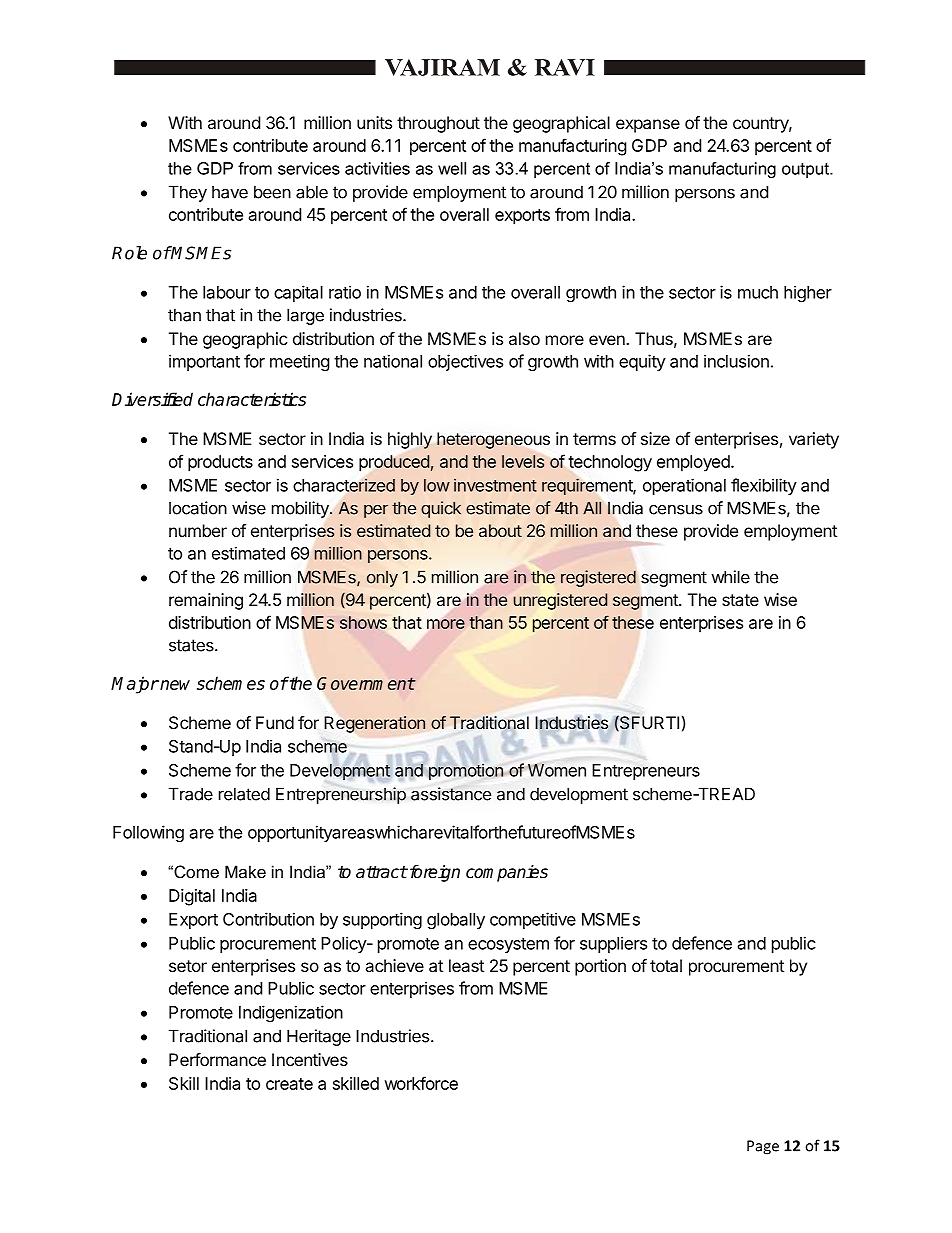  I want to click on Page, so click(763, 1147).
